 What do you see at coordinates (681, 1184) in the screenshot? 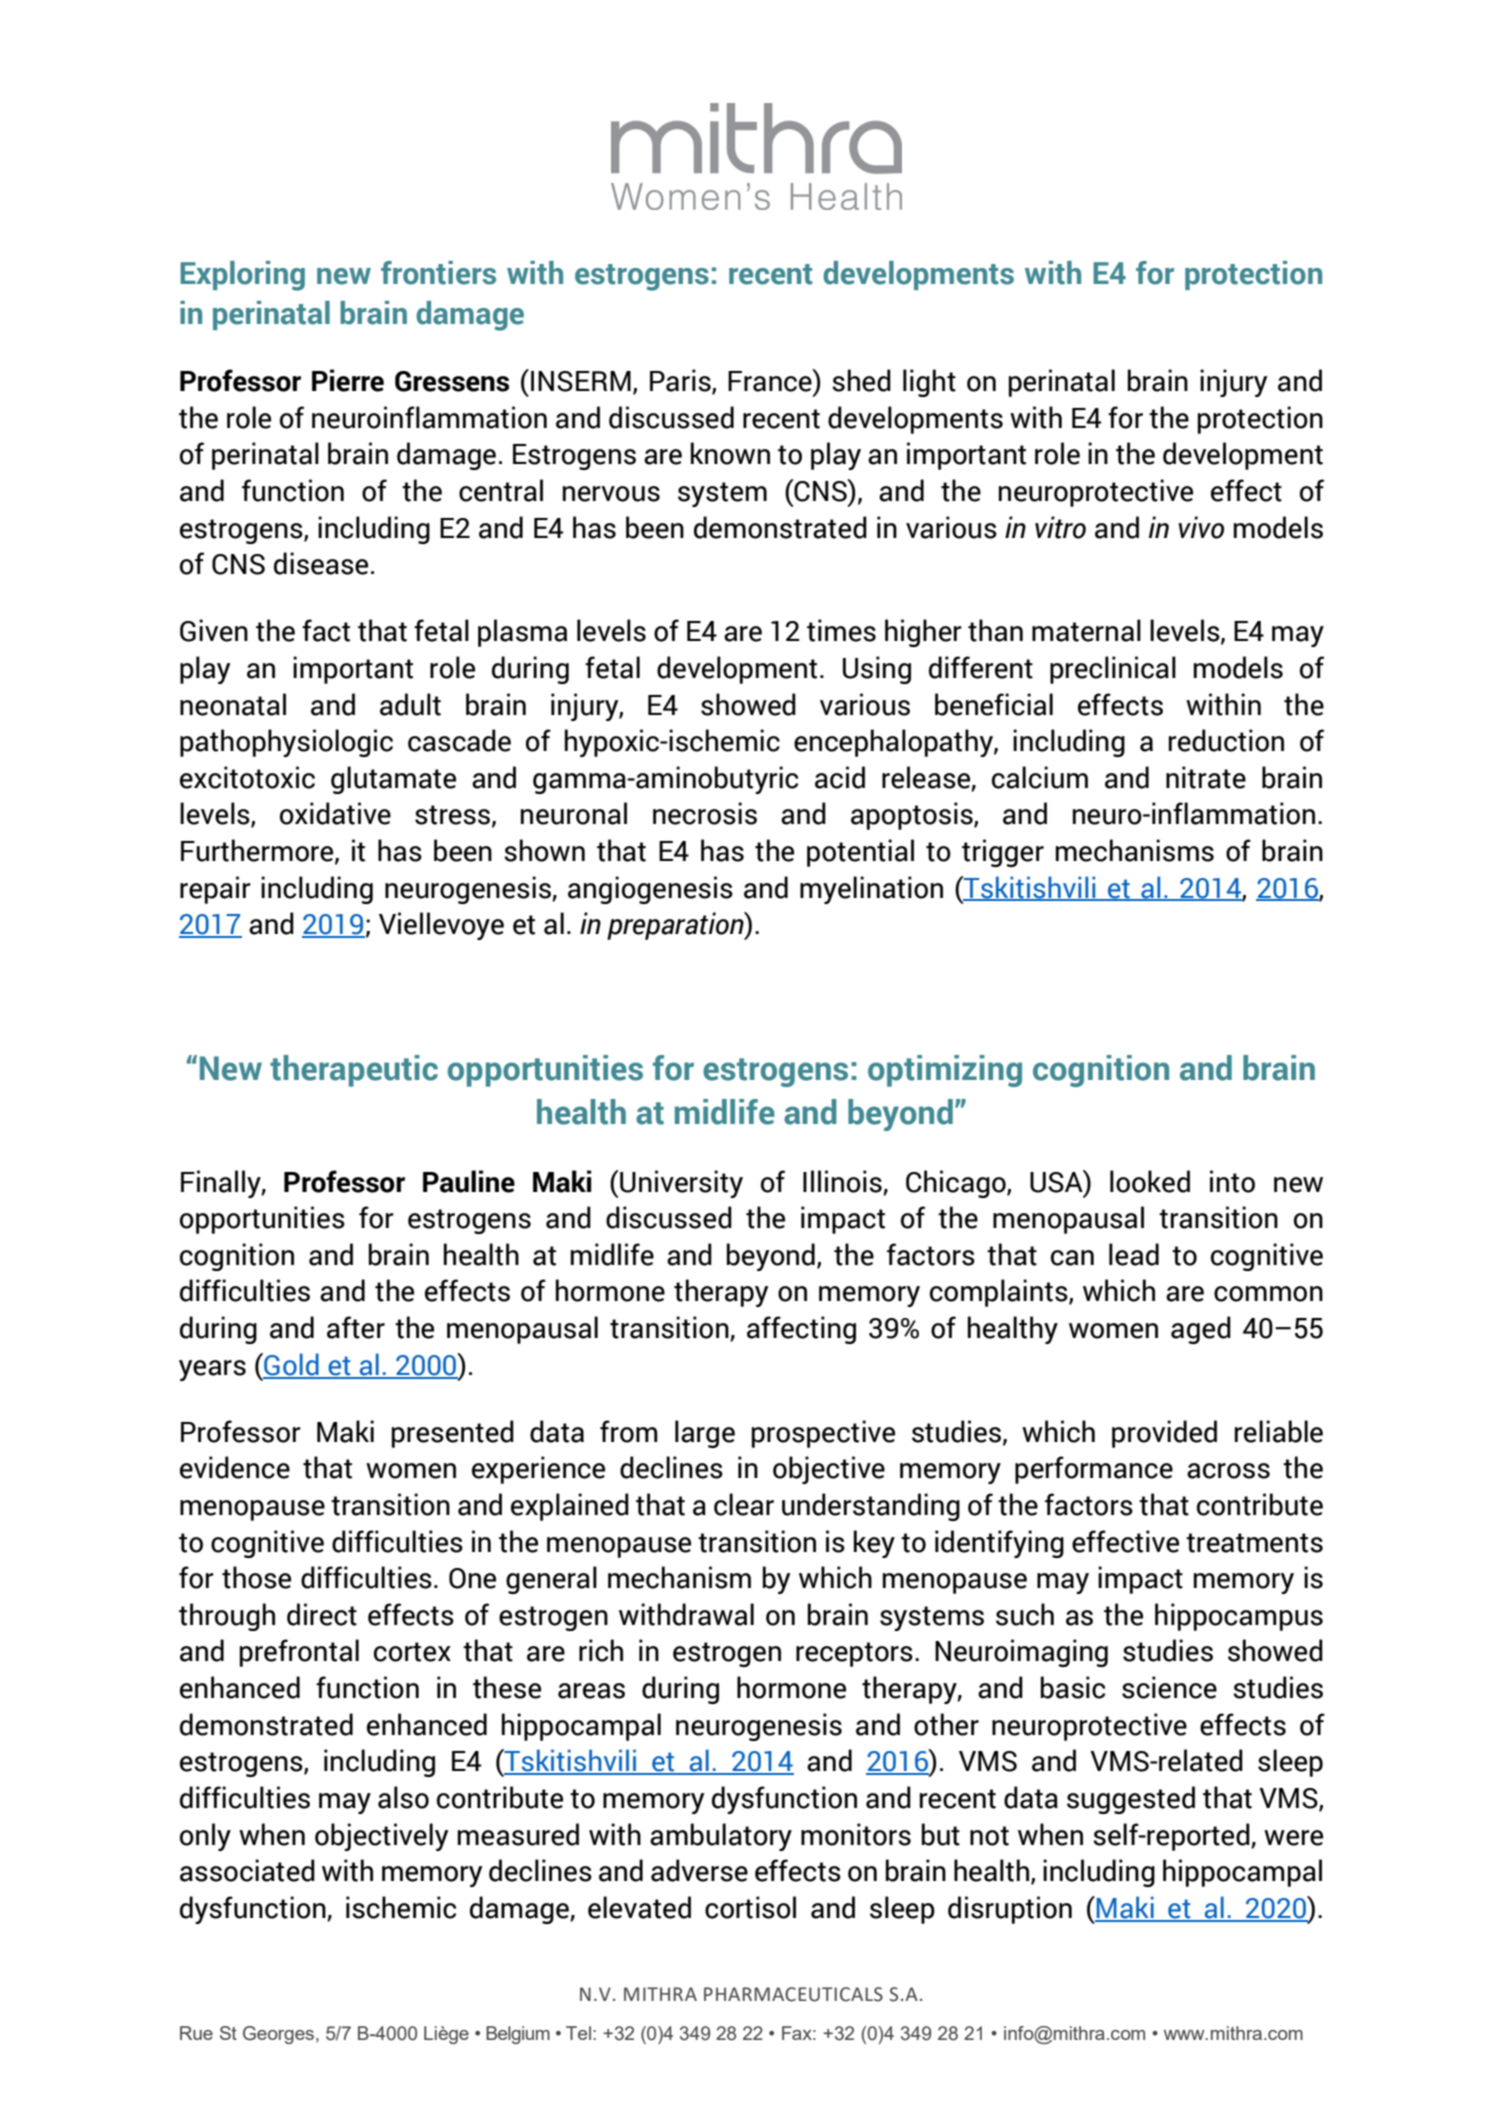
I see `University` at bounding box center [681, 1184].
